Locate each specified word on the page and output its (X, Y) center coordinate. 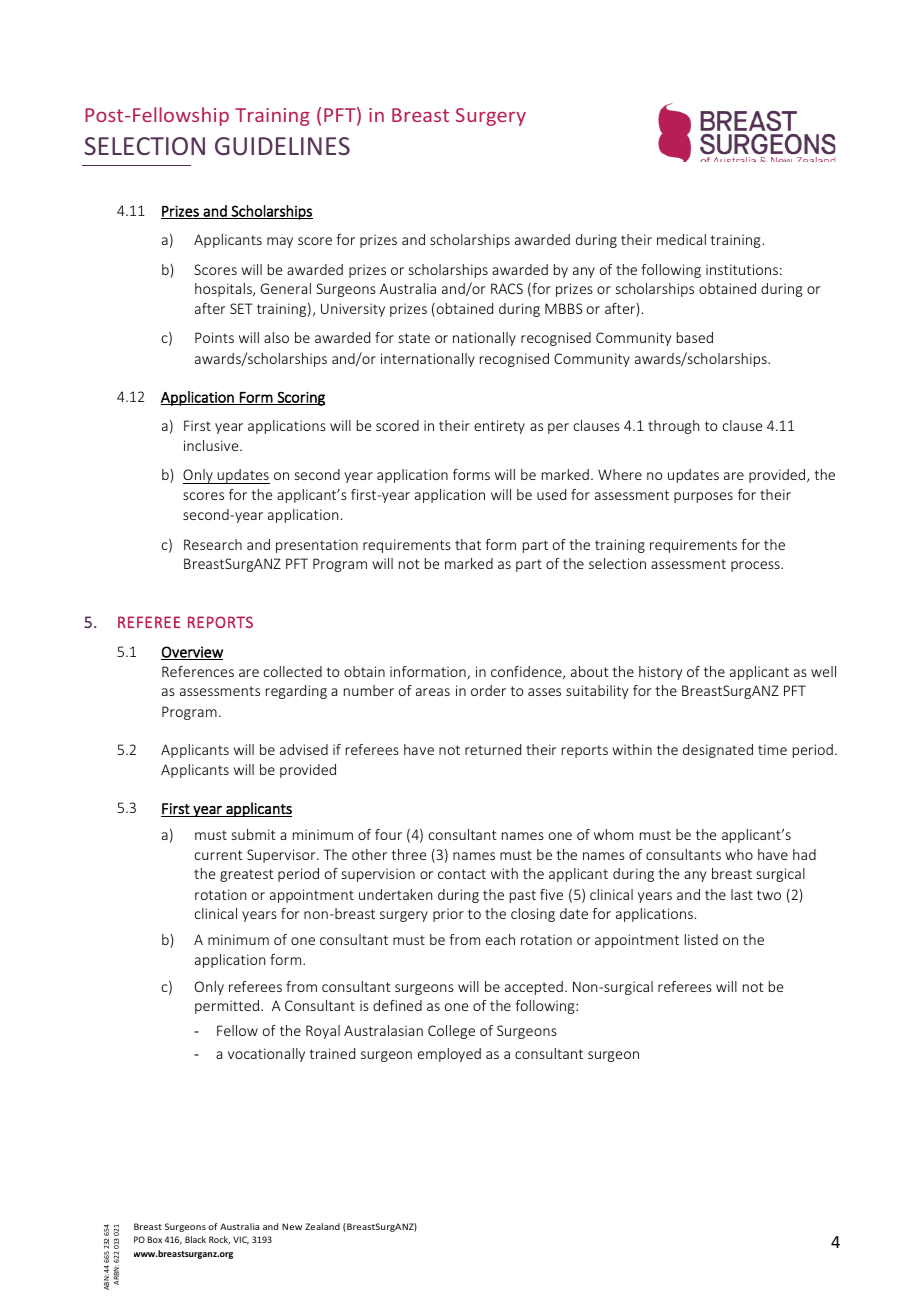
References (198, 671)
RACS (507, 288)
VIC (241, 1240)
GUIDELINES (282, 146)
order (488, 690)
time (772, 749)
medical (681, 239)
